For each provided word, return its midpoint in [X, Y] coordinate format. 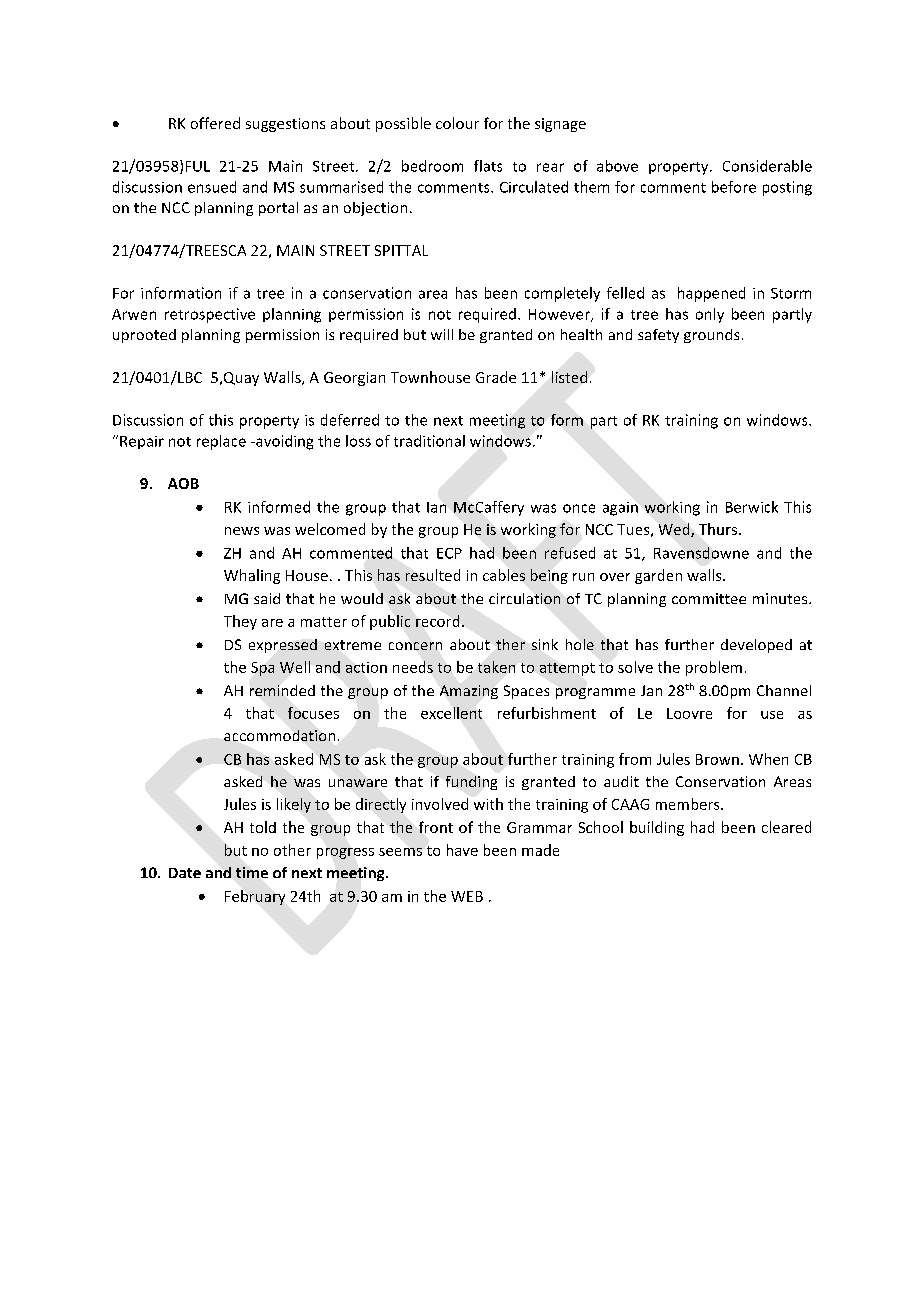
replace [221, 442]
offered [215, 123]
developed [756, 646]
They [240, 622]
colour [457, 123]
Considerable [767, 166]
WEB [467, 896]
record [437, 621]
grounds [711, 336]
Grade [496, 377]
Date [185, 873]
